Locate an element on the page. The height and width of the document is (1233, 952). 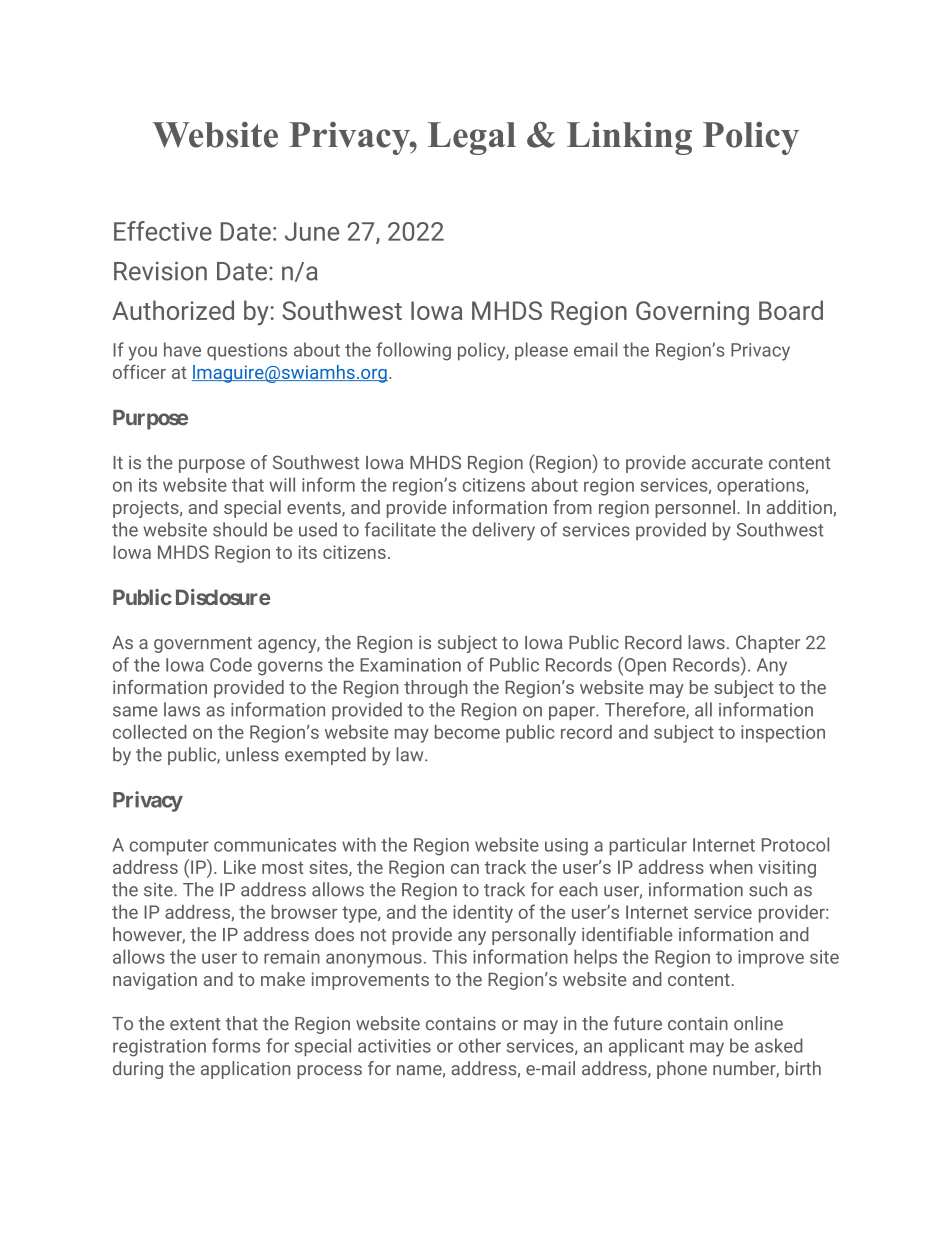
Governing is located at coordinates (692, 313).
